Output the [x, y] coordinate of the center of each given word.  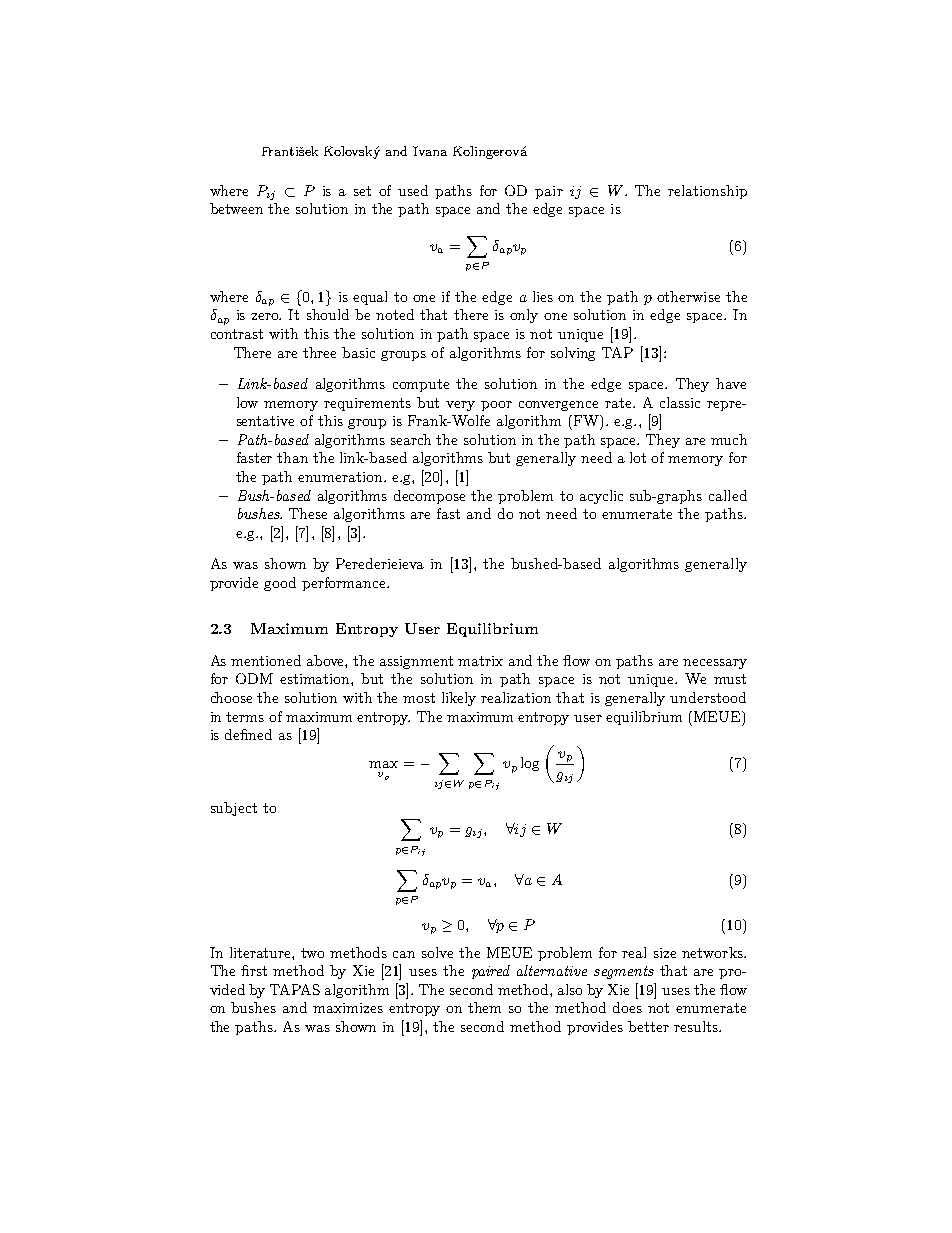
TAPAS [295, 989]
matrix [480, 661]
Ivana [430, 151]
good [280, 584]
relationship [707, 192]
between [236, 208]
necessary [715, 664]
